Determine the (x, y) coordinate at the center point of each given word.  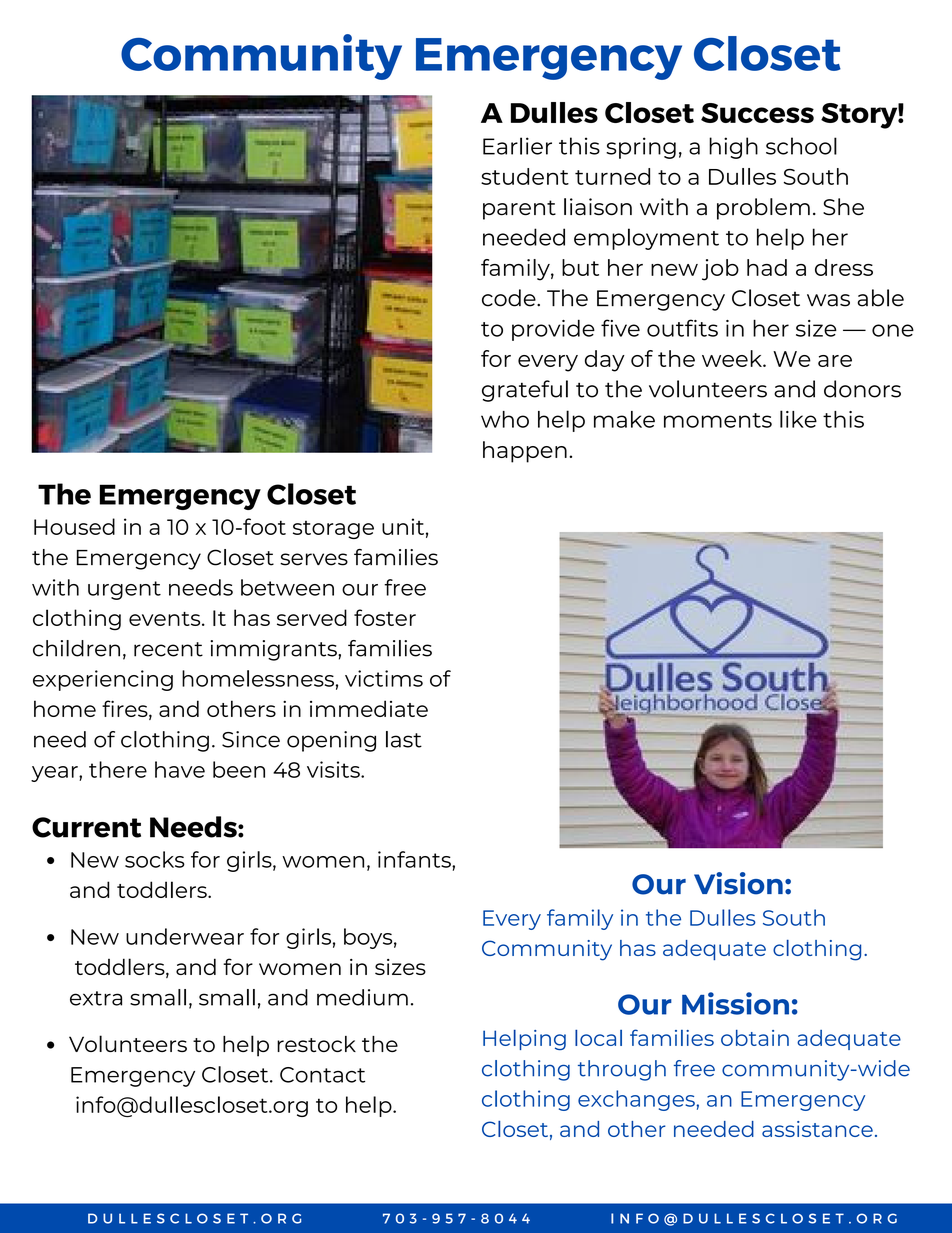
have (180, 769)
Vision (738, 883)
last (404, 739)
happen (525, 452)
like (798, 419)
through (622, 1070)
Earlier (517, 146)
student (525, 176)
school (801, 146)
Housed (74, 526)
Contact (322, 1075)
